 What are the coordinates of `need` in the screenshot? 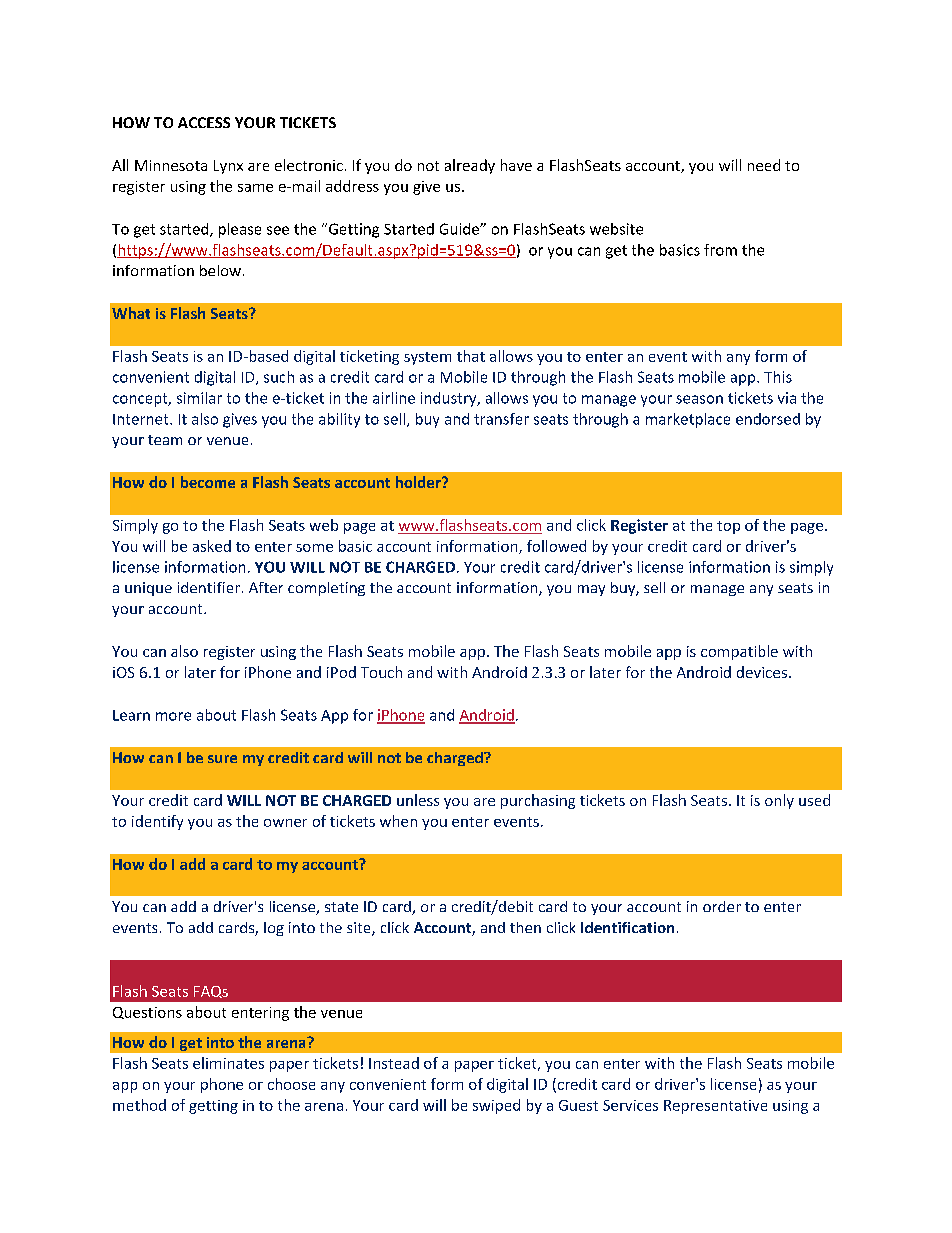 It's located at (764, 165).
